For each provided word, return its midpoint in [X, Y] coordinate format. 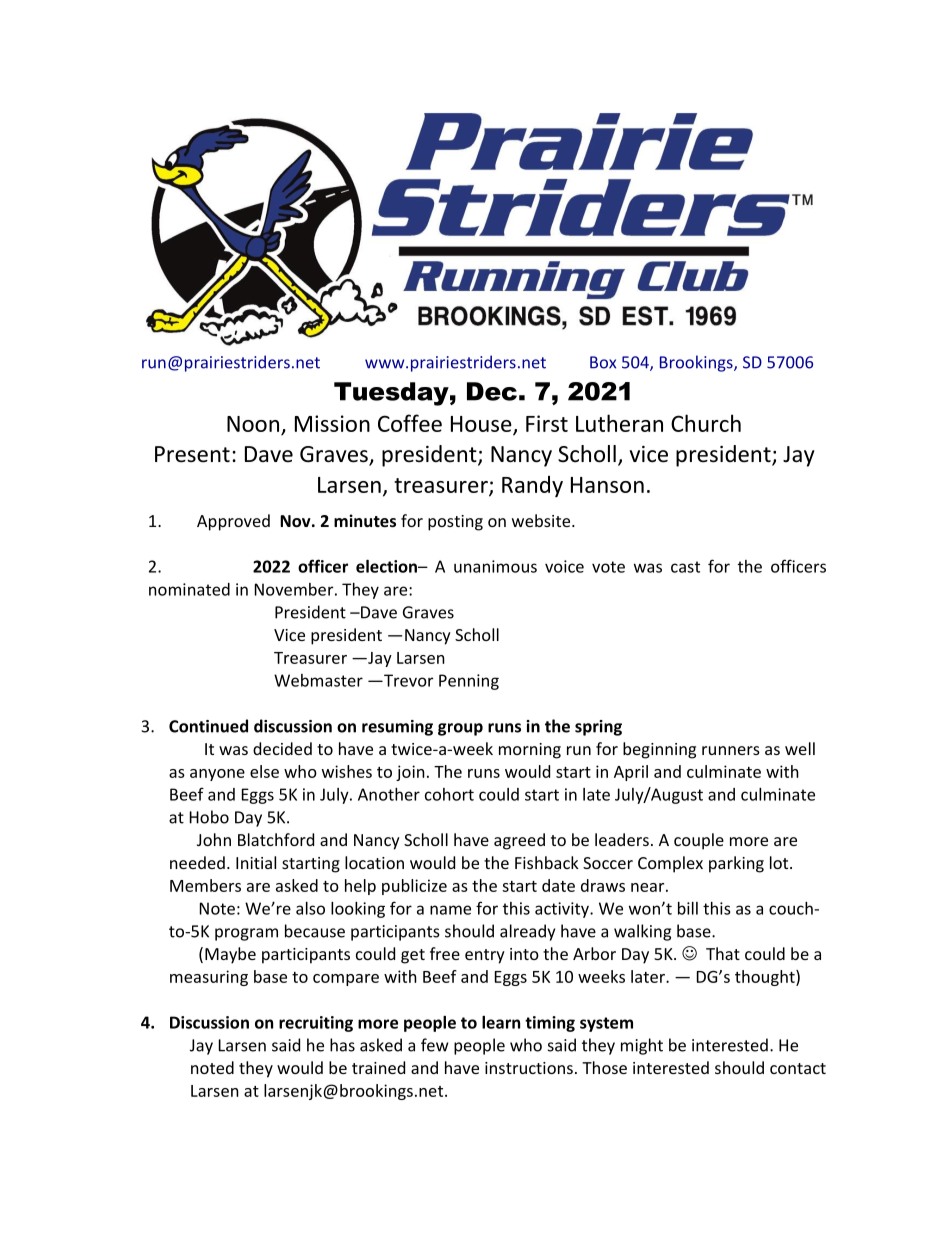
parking [736, 864]
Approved [233, 522]
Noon [253, 424]
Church [706, 423]
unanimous [495, 566]
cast [685, 567]
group [460, 729]
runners [731, 750]
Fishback [547, 862]
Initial [256, 862]
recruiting [316, 1024]
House [482, 425]
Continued [208, 726]
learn [501, 1022]
